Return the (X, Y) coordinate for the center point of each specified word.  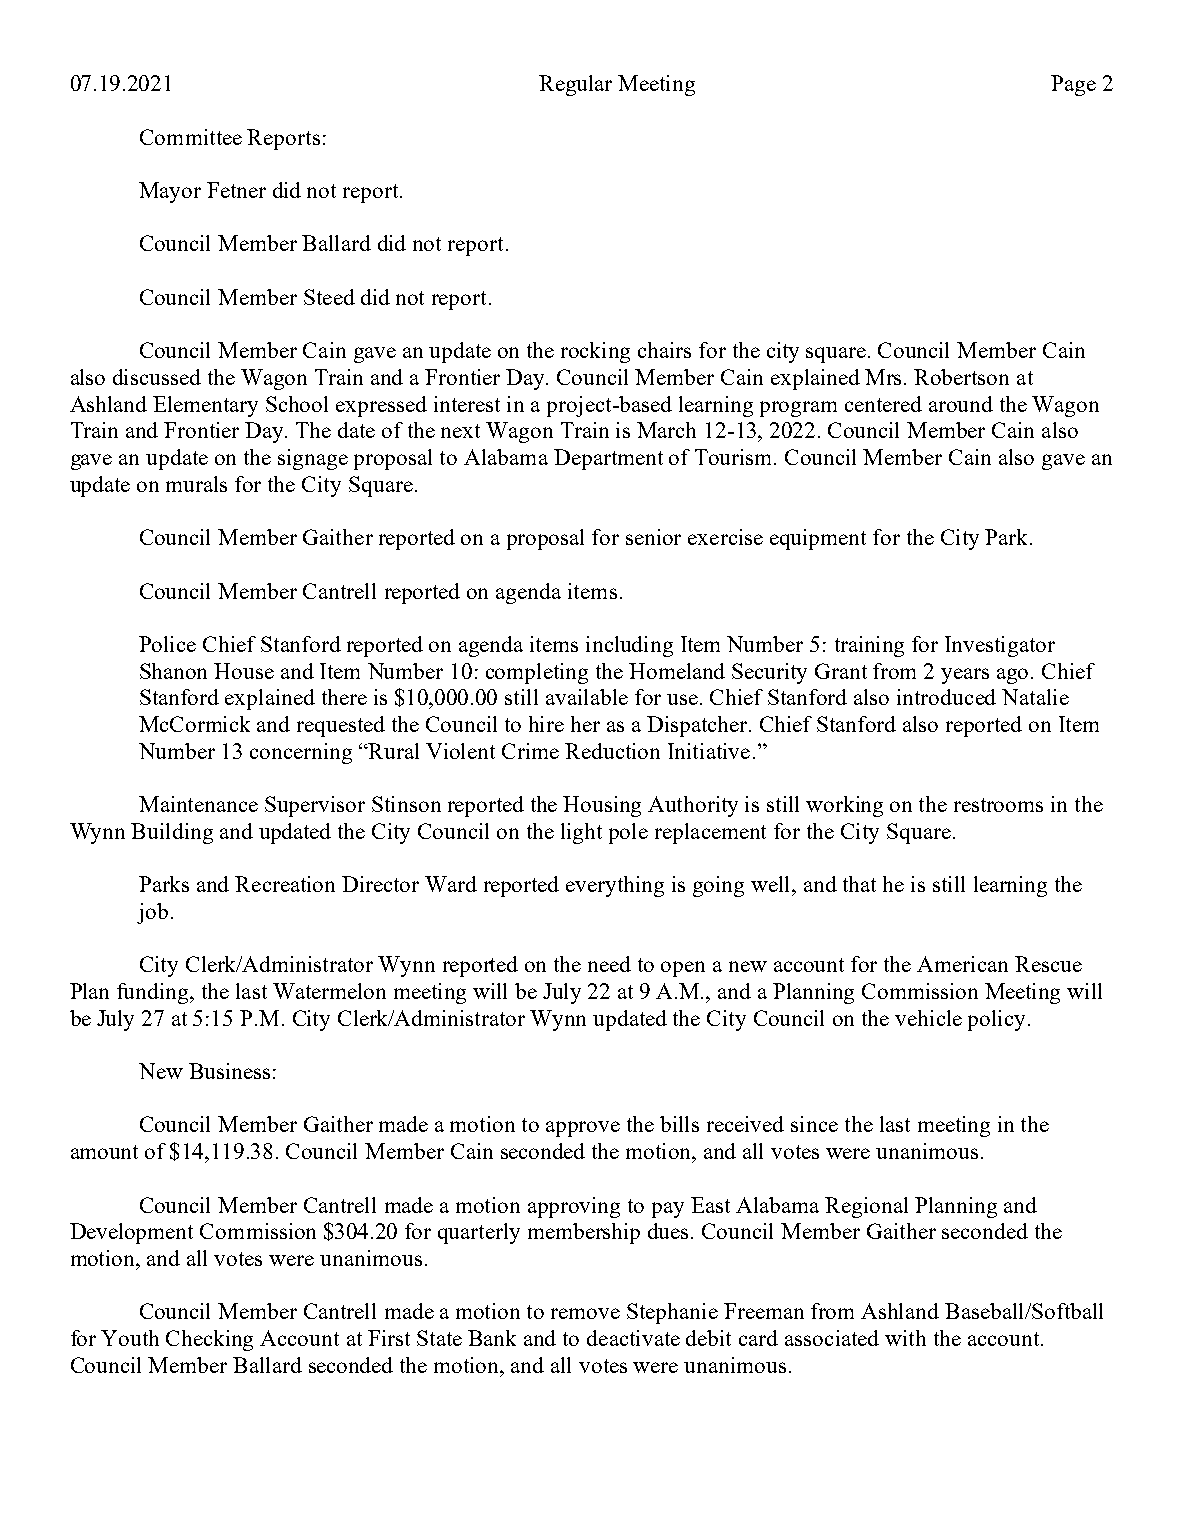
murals (196, 484)
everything (615, 886)
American (962, 964)
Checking (209, 1340)
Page (1073, 85)
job (152, 913)
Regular (575, 85)
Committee (191, 137)
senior (653, 537)
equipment (818, 539)
